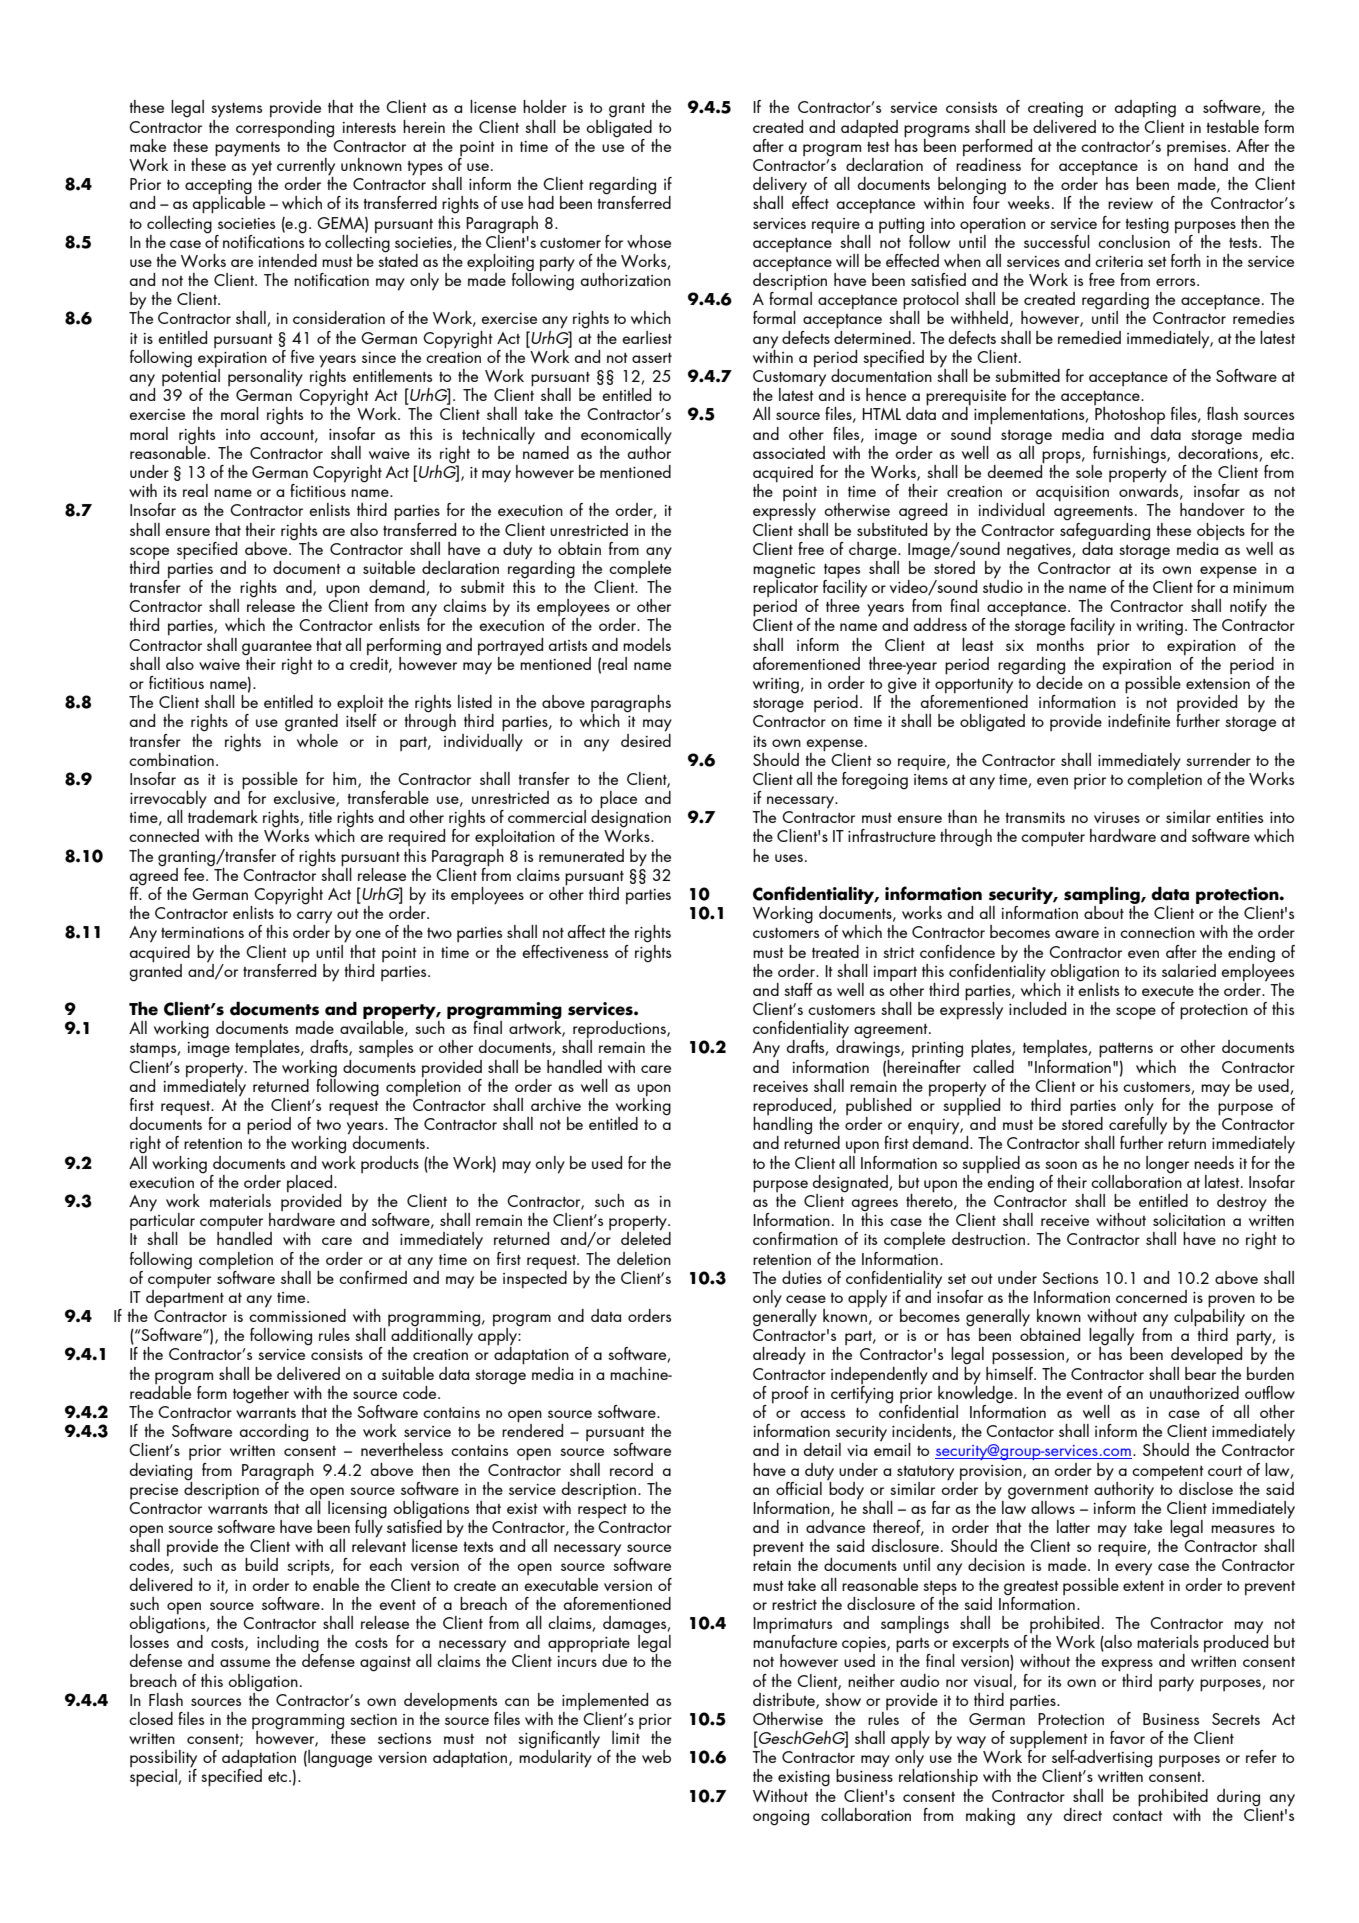 Image resolution: width=1359 pixels, height=1923 pixels. What do you see at coordinates (314, 918) in the screenshot?
I see `carry` at bounding box center [314, 918].
